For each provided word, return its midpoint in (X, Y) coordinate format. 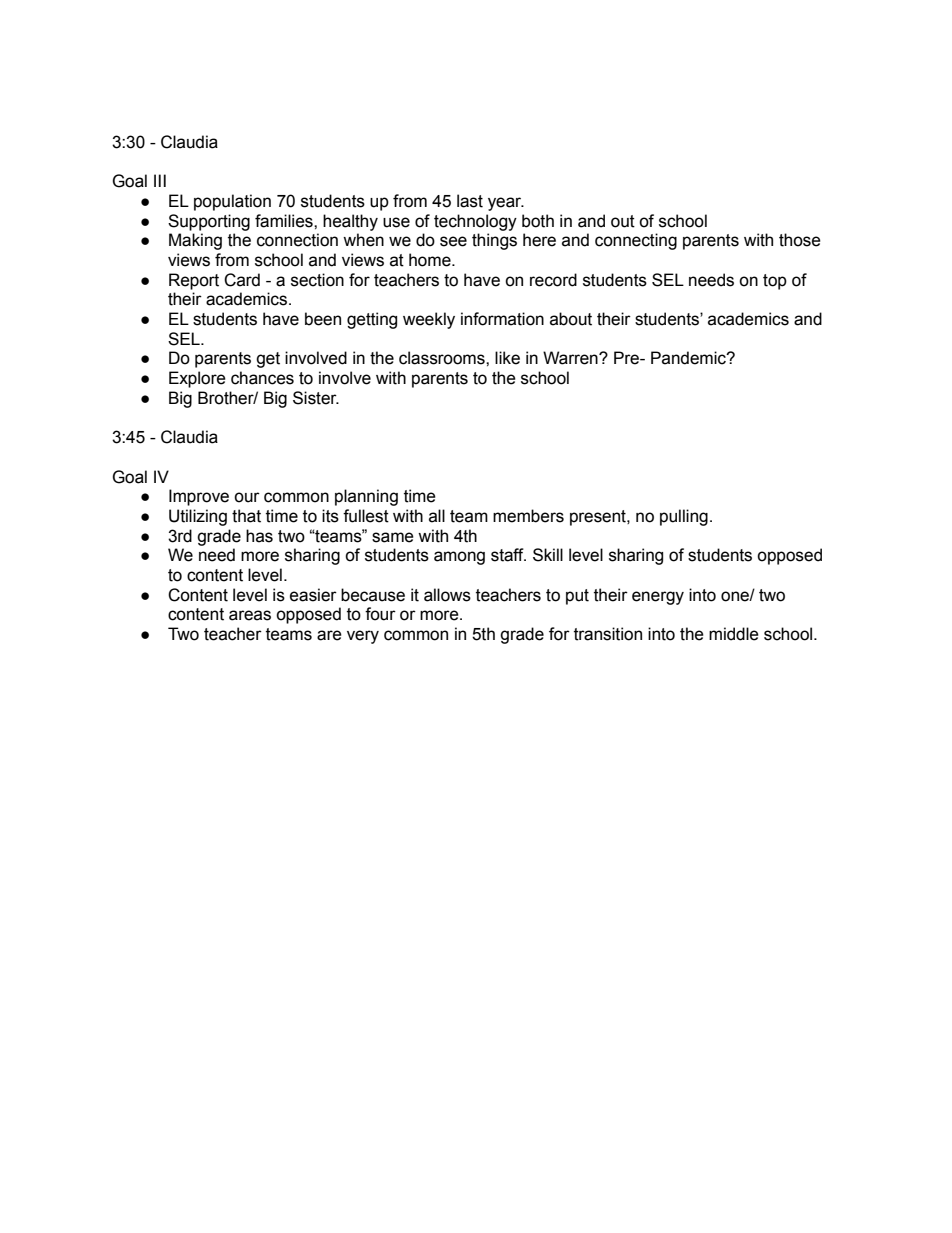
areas (250, 615)
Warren (571, 358)
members (528, 516)
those (800, 240)
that (246, 516)
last (470, 201)
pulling (684, 517)
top (775, 282)
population (232, 202)
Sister (316, 398)
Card (242, 280)
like (507, 358)
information (502, 319)
